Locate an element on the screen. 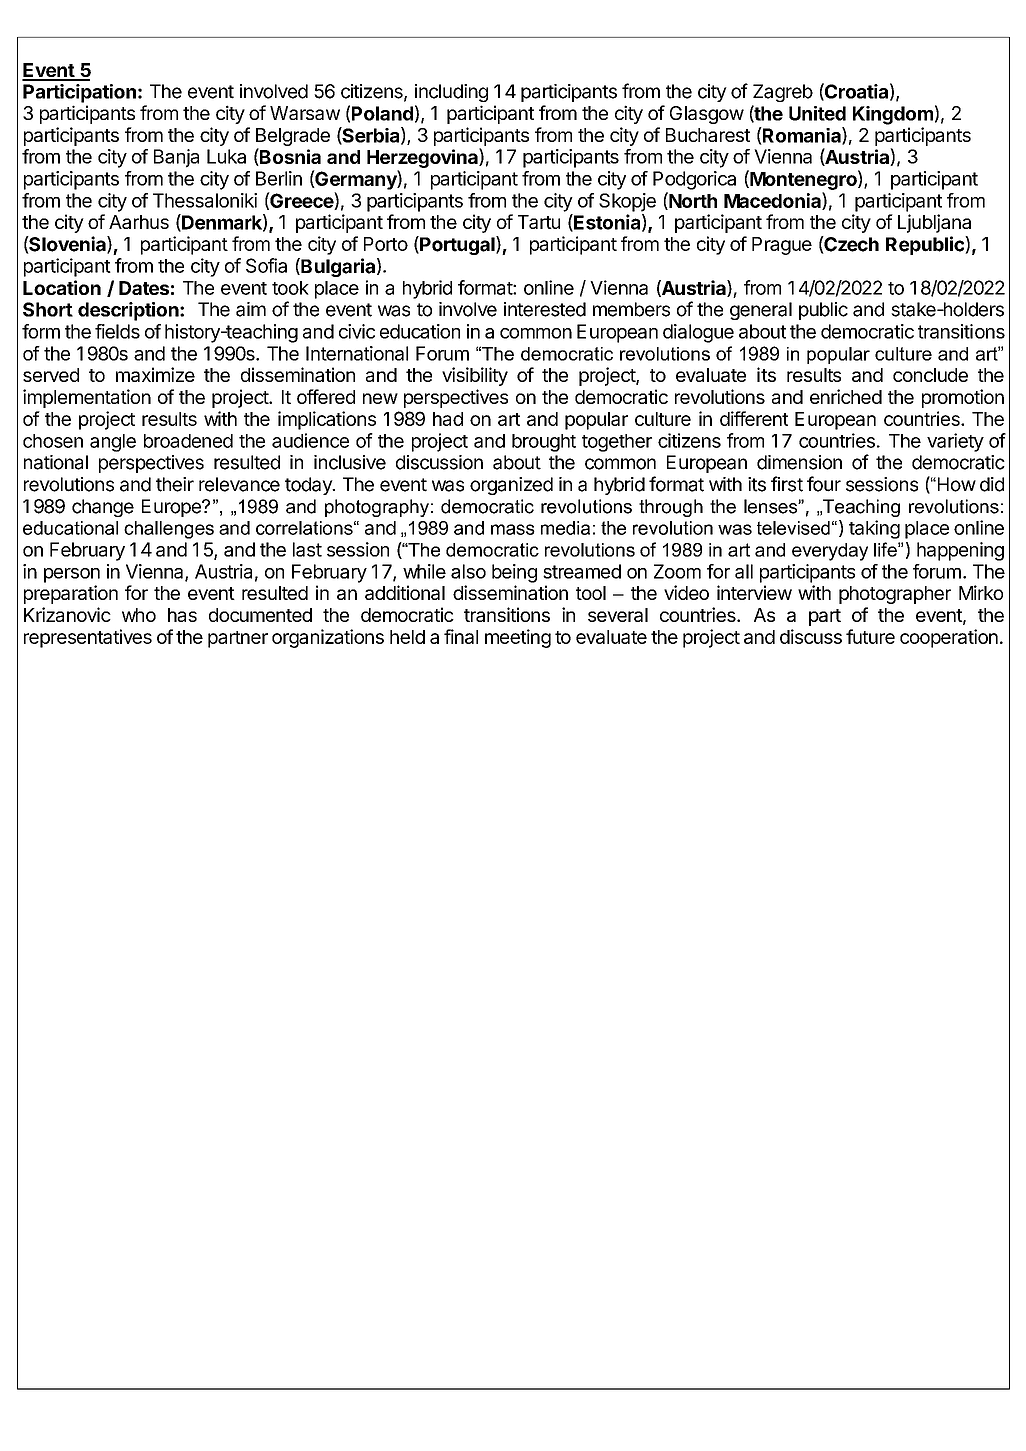  meeting is located at coordinates (518, 638).
